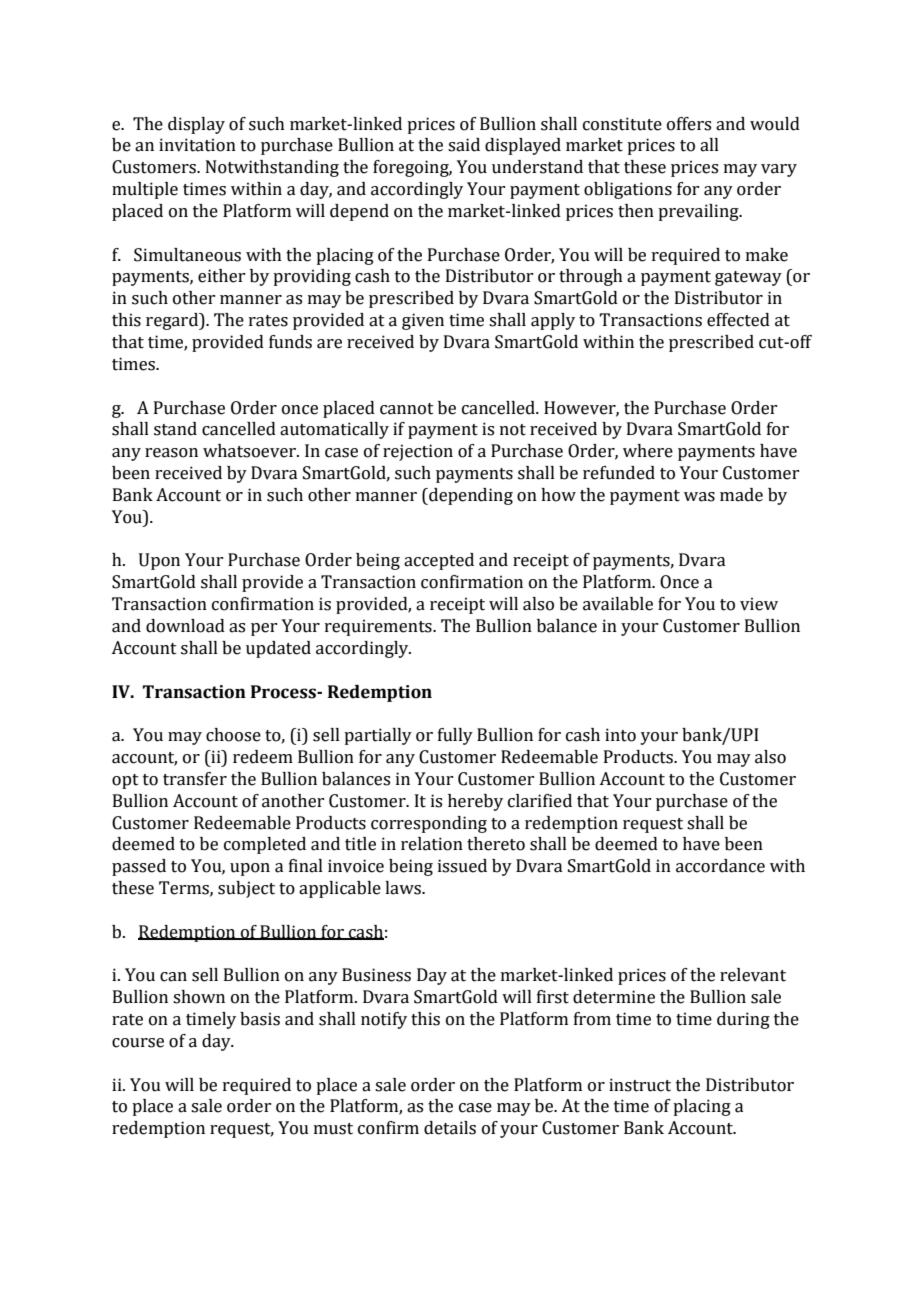 The height and width of the screenshot is (1308, 924). Describe the element at coordinates (759, 604) in the screenshot. I see `view` at that location.
